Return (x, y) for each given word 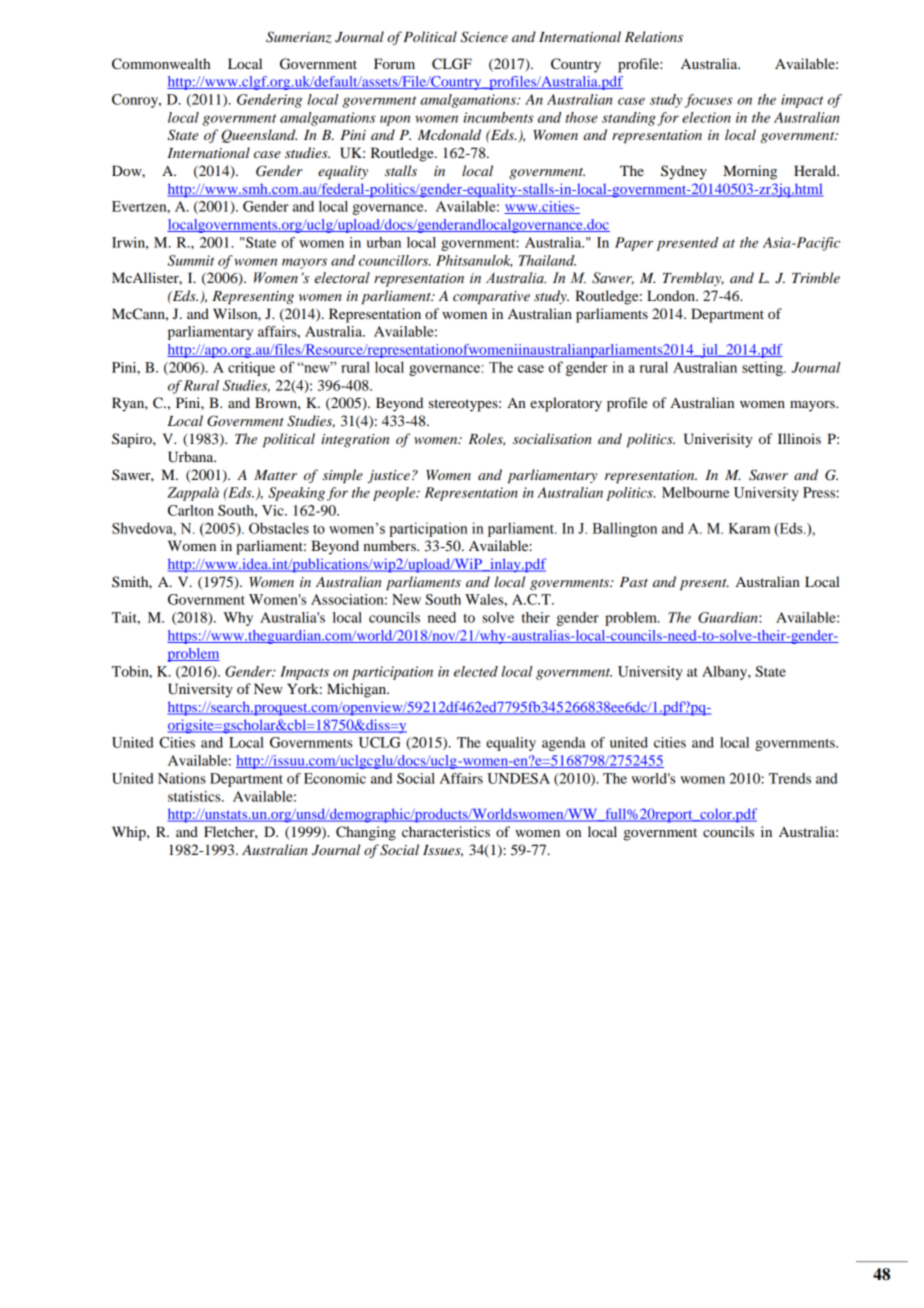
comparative (491, 297)
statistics (195, 796)
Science (484, 37)
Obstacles (279, 528)
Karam (749, 528)
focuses (709, 101)
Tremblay (693, 279)
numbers (390, 545)
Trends (790, 778)
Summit (191, 260)
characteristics (446, 831)
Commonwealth (161, 64)
